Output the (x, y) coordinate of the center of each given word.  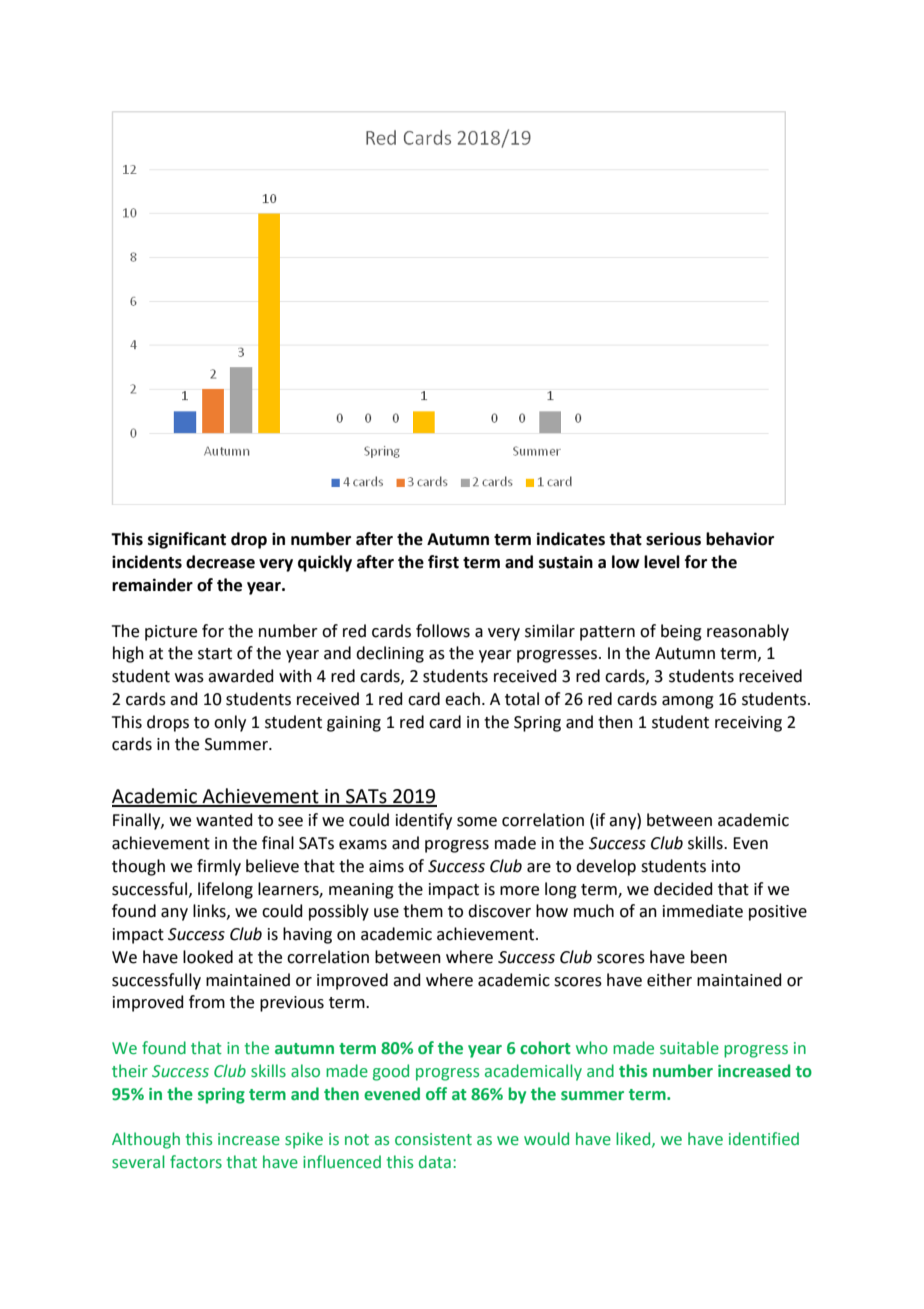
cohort (545, 1048)
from (207, 1002)
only (230, 723)
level (662, 562)
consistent (433, 1139)
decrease (220, 562)
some (477, 822)
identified (764, 1139)
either (669, 980)
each (462, 699)
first (443, 562)
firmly (219, 867)
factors (196, 1162)
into (726, 866)
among (688, 702)
